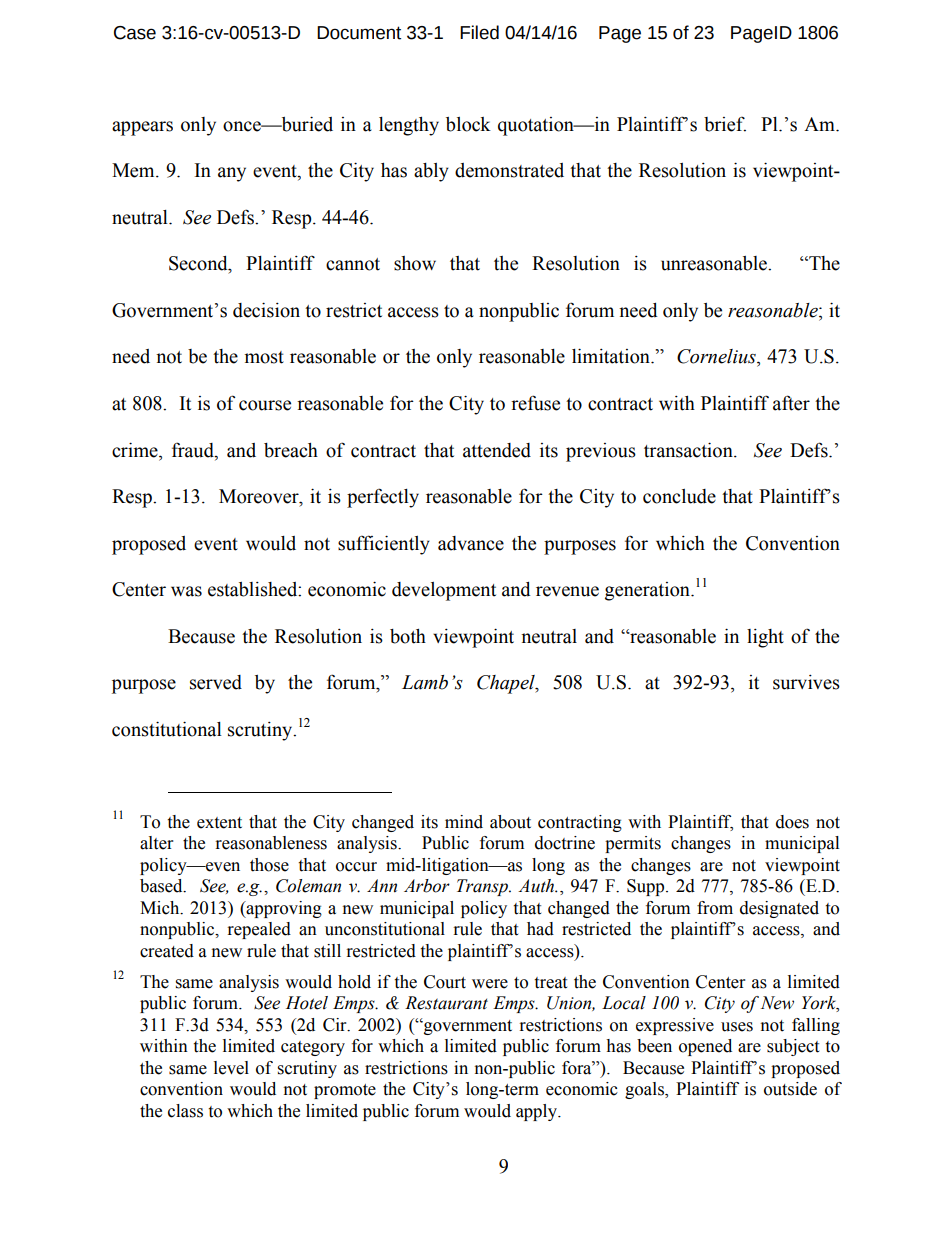 The width and height of the document is (952, 1233). Describe the element at coordinates (471, 543) in the document. I see `advance` at that location.
